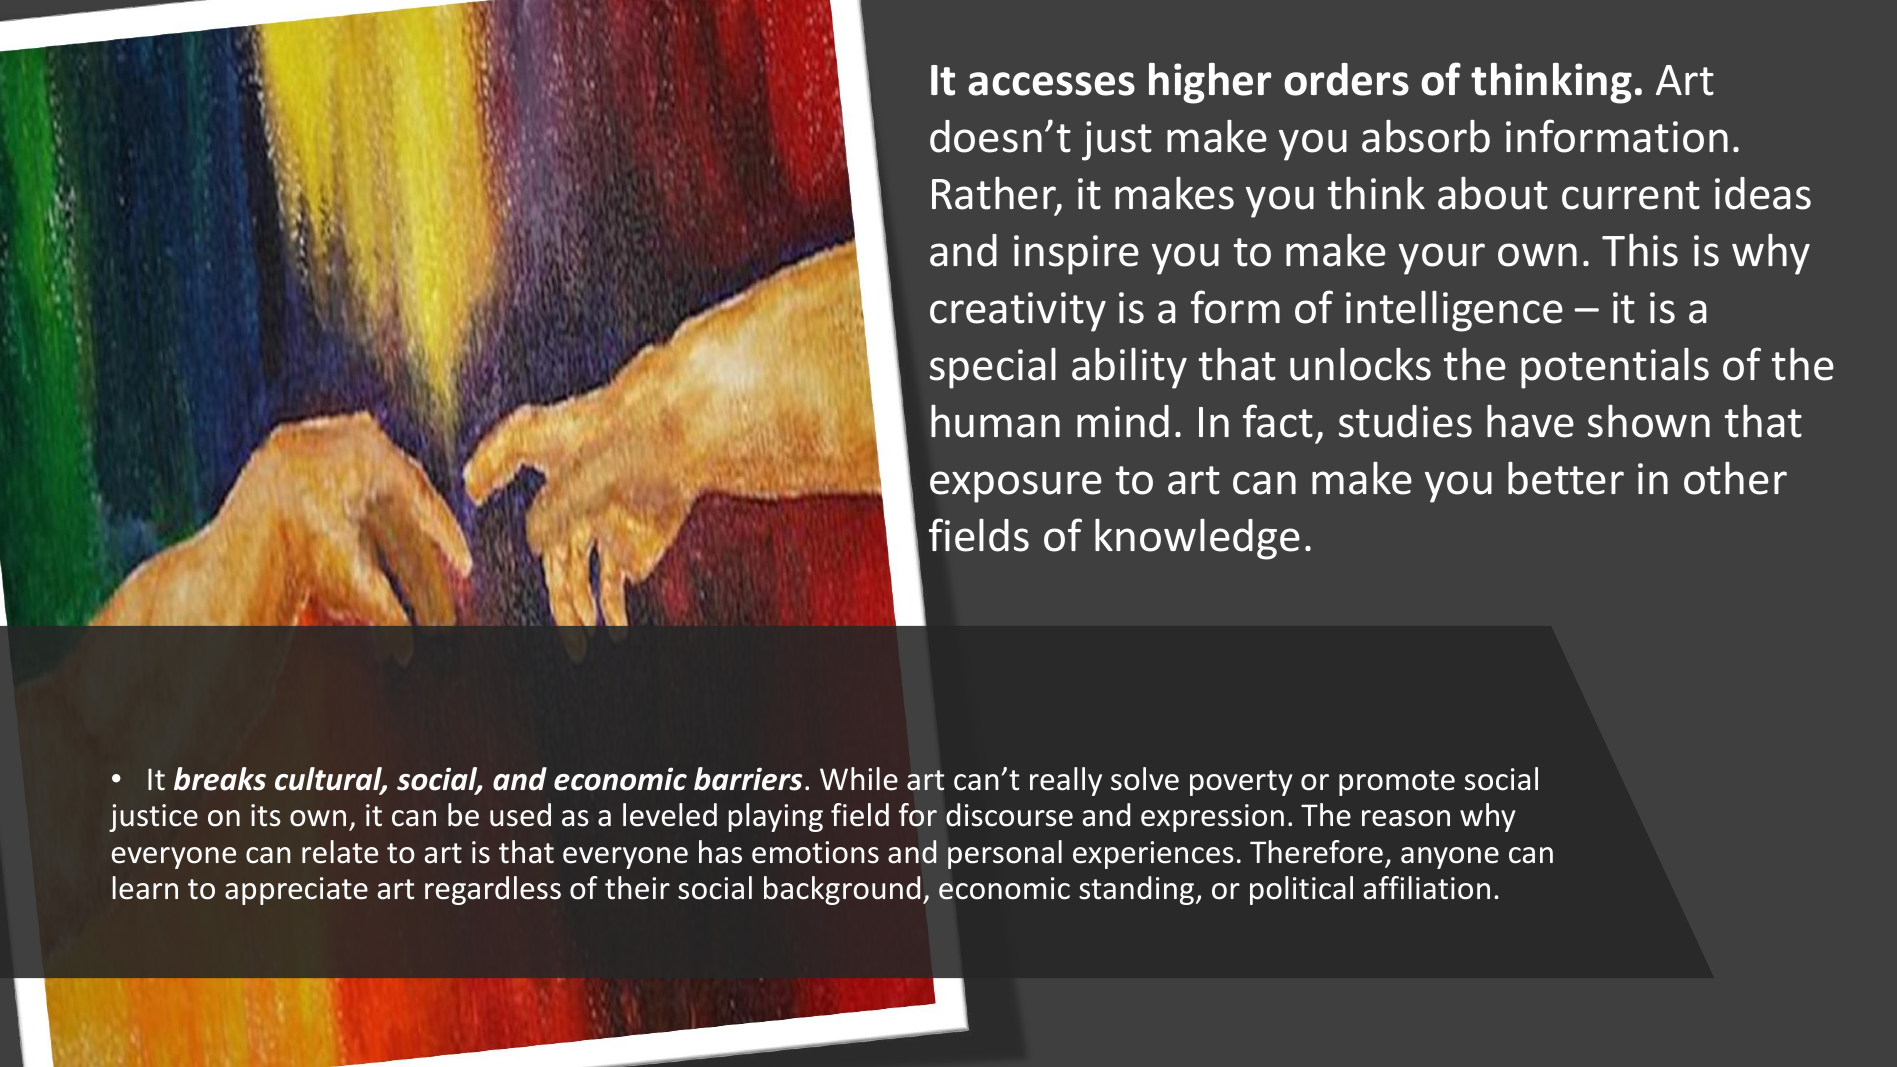 The image size is (1897, 1067). What do you see at coordinates (1566, 478) in the image?
I see `better` at bounding box center [1566, 478].
